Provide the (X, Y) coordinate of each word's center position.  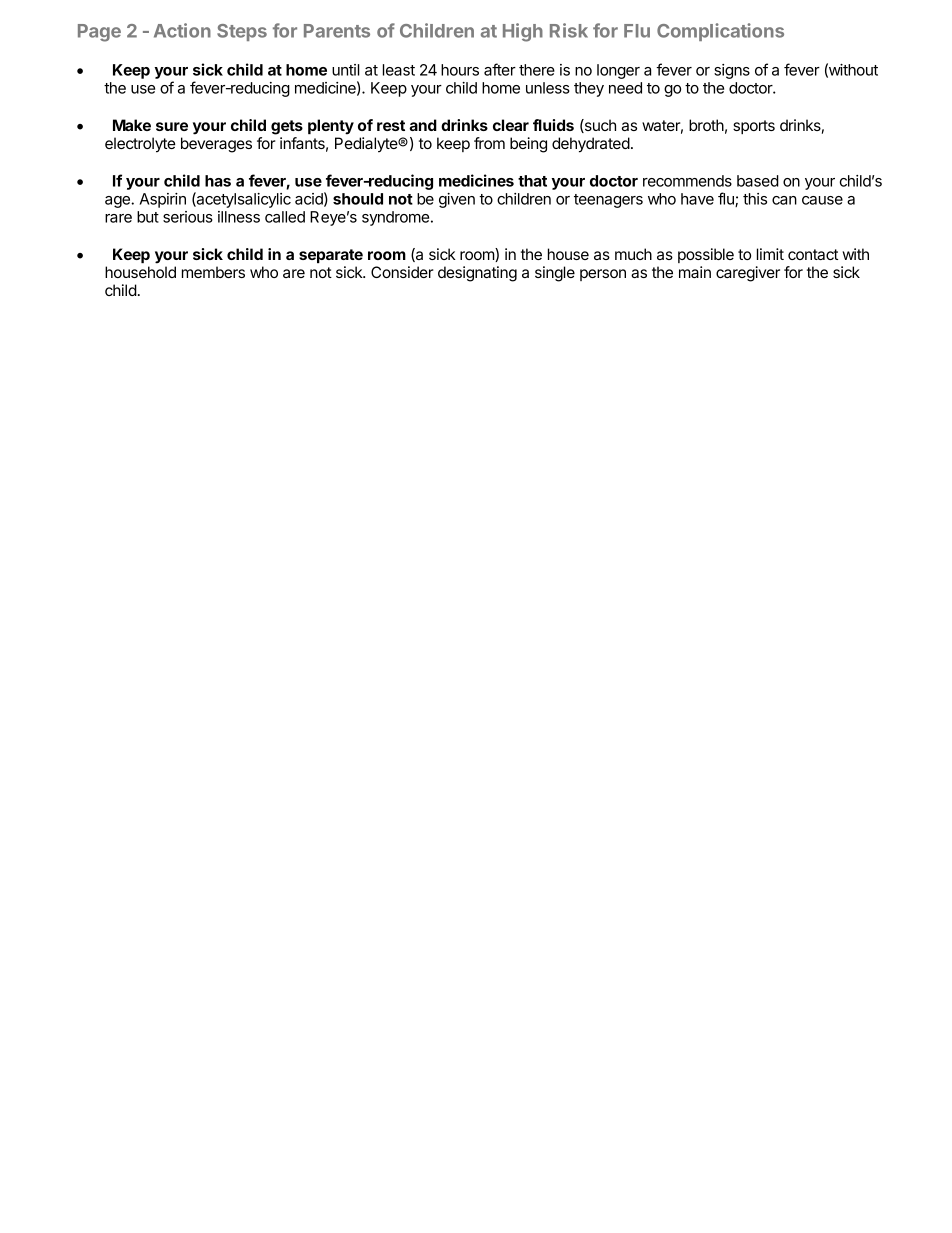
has (218, 181)
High (523, 32)
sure (172, 126)
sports (754, 127)
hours (460, 70)
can (784, 200)
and (423, 125)
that (532, 181)
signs (732, 71)
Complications (720, 32)
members (213, 272)
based (758, 181)
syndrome (395, 218)
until (346, 70)
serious (188, 217)
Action (182, 30)
